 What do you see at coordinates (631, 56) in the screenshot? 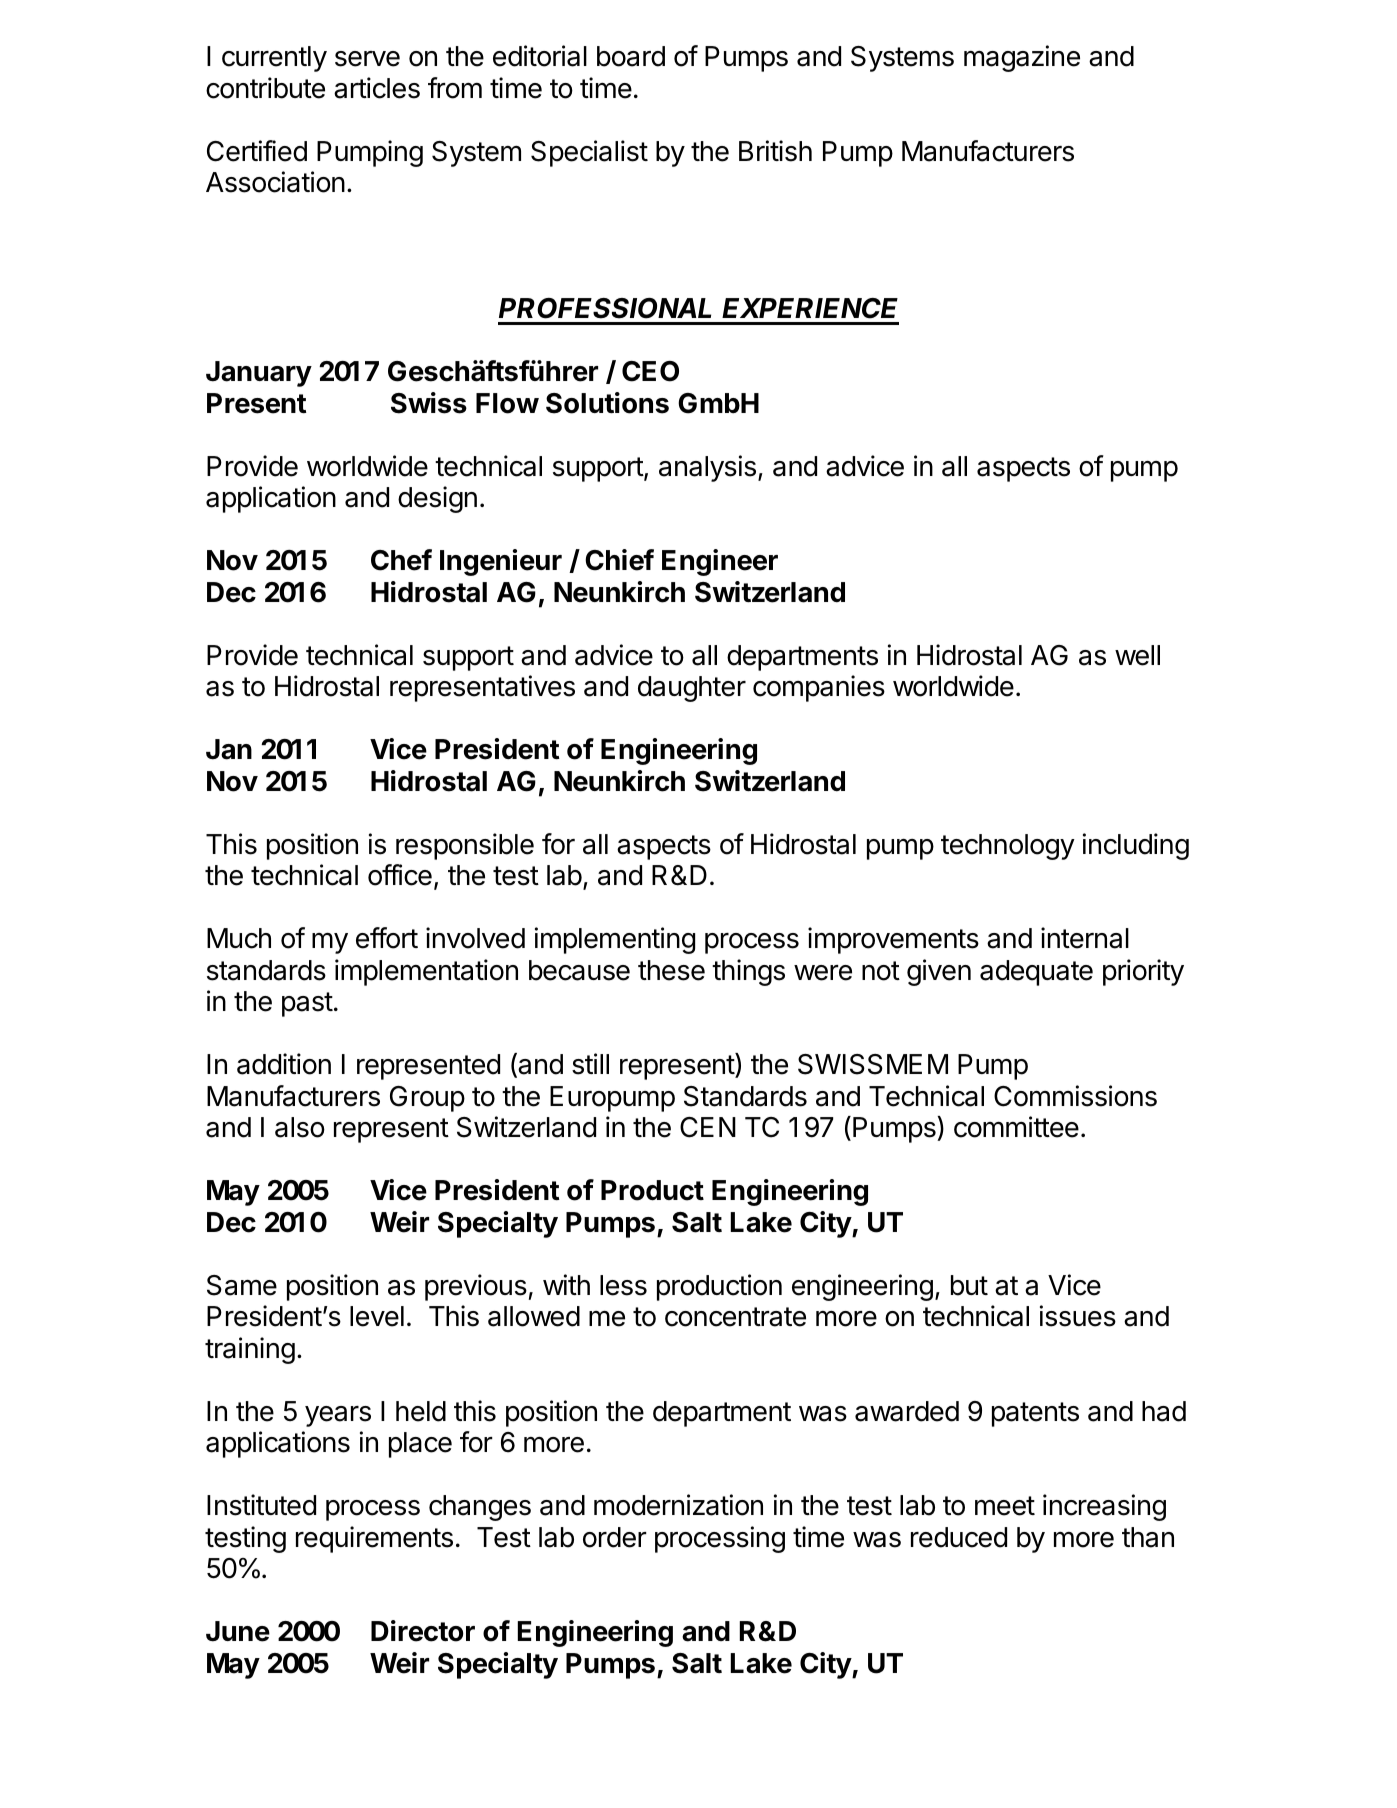
I see `board` at bounding box center [631, 56].
